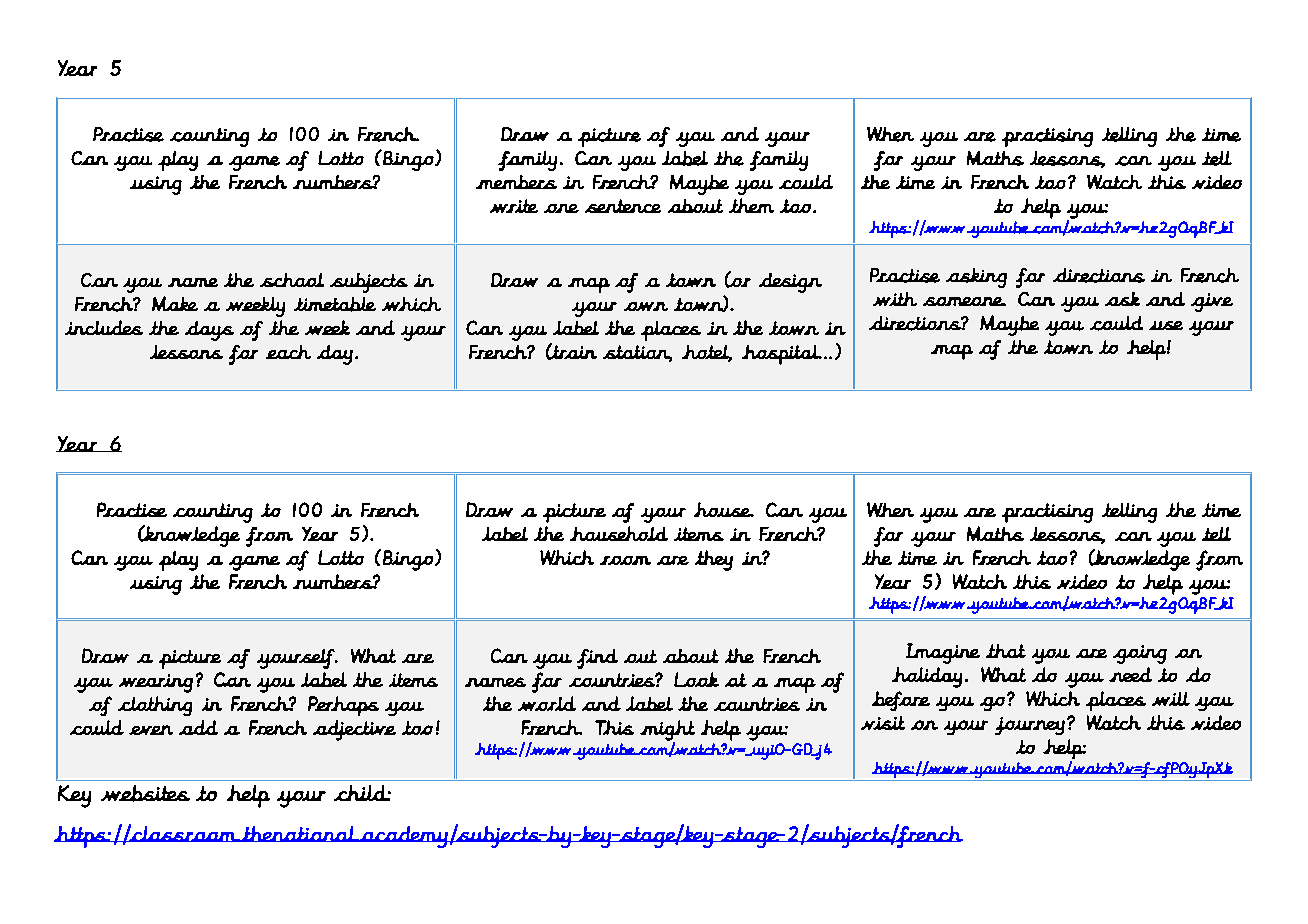  What do you see at coordinates (667, 731) in the page?
I see `might` at bounding box center [667, 731].
